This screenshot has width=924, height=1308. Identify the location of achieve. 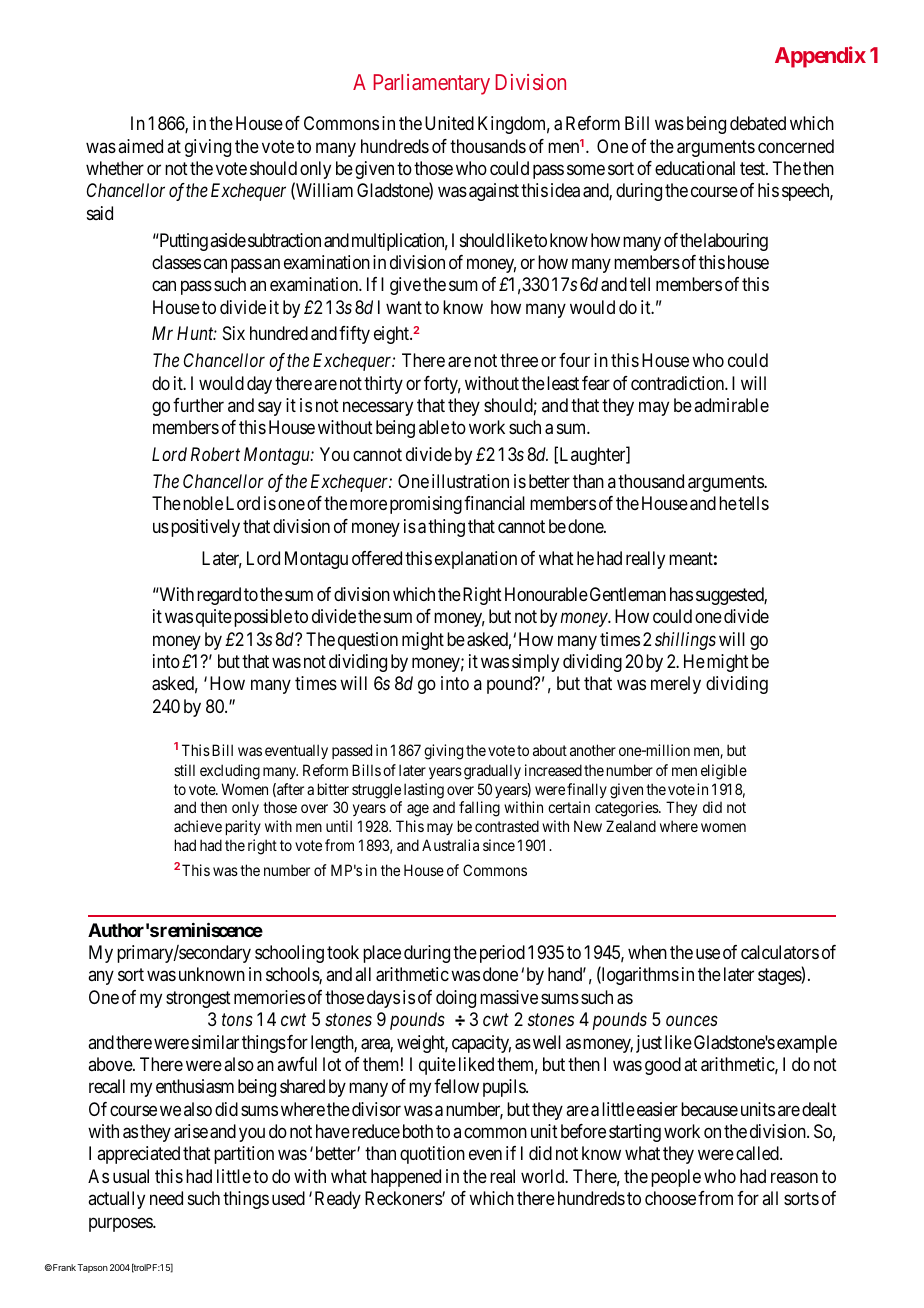
(198, 826).
